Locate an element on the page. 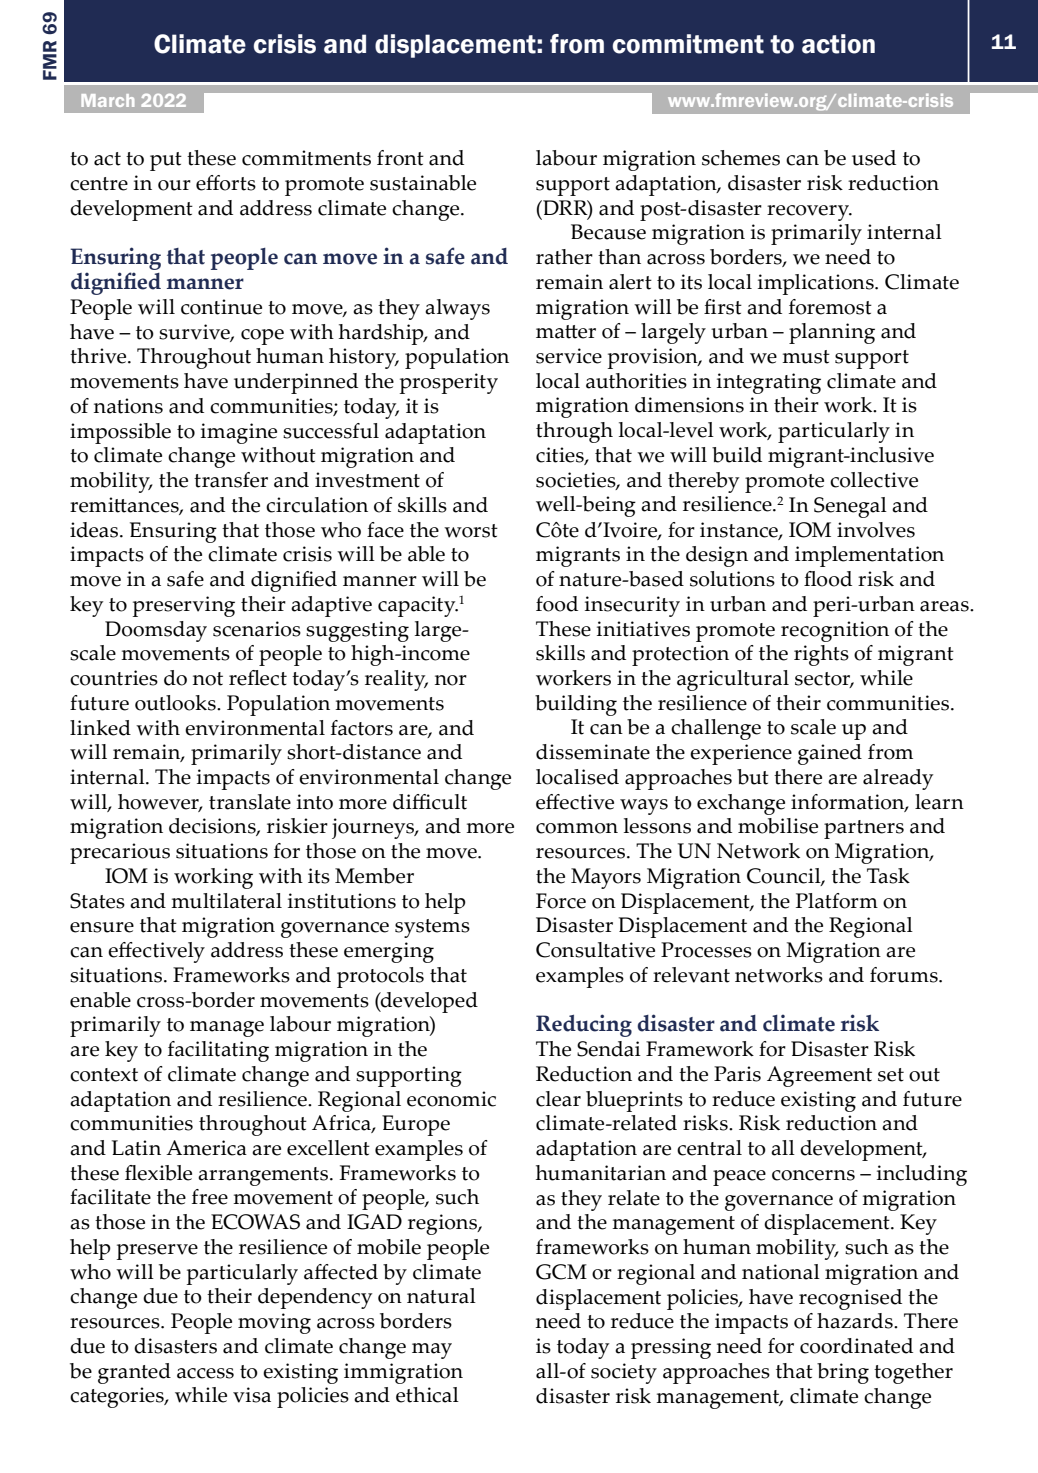  Platform is located at coordinates (837, 901).
